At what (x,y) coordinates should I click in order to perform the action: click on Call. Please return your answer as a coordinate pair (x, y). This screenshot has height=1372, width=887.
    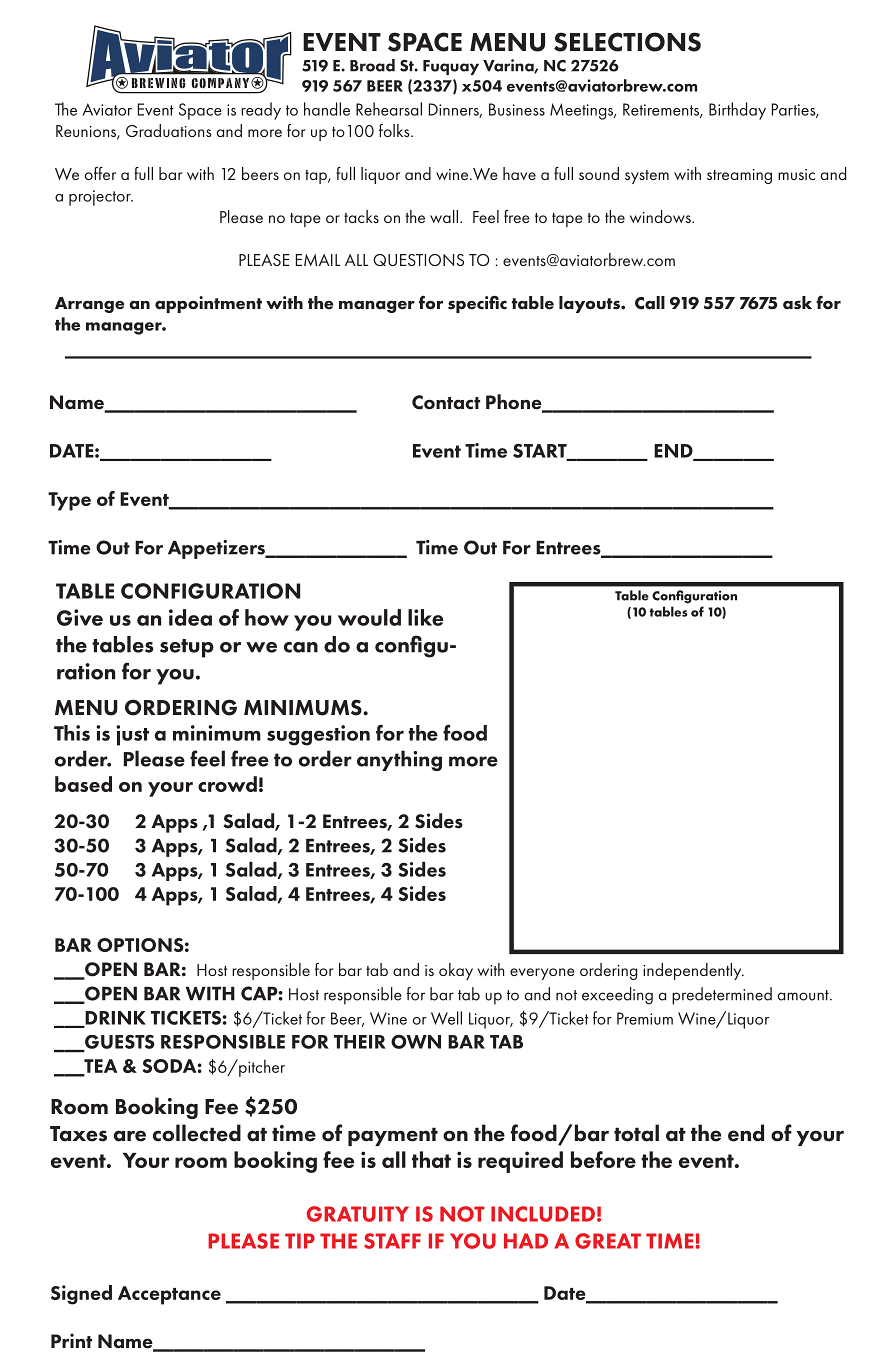
    Looking at the image, I should click on (650, 303).
